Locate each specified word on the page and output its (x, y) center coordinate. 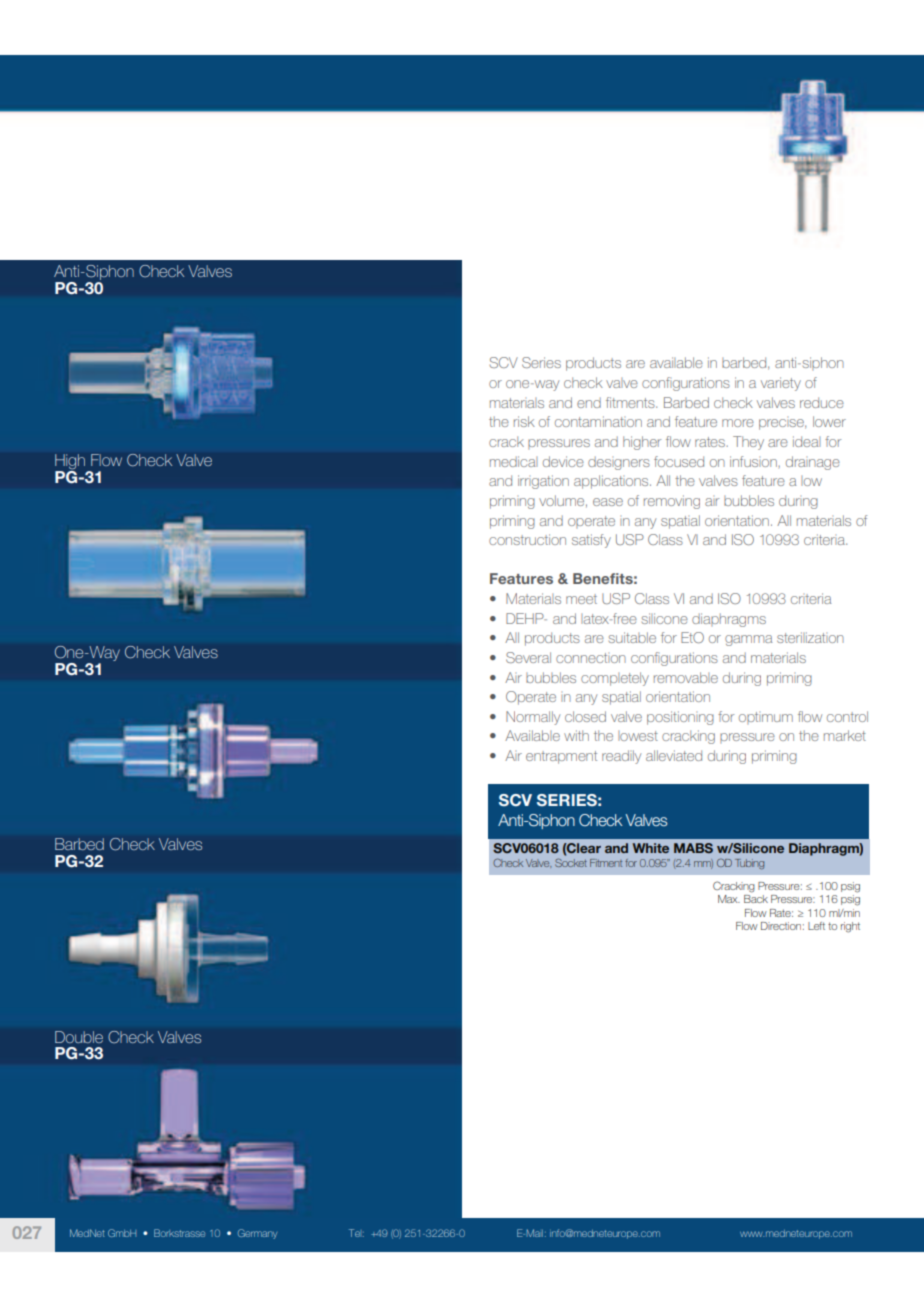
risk (524, 421)
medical (514, 461)
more (738, 423)
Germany (257, 1234)
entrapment (561, 757)
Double (79, 1037)
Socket (571, 862)
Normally (533, 718)
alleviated (674, 755)
